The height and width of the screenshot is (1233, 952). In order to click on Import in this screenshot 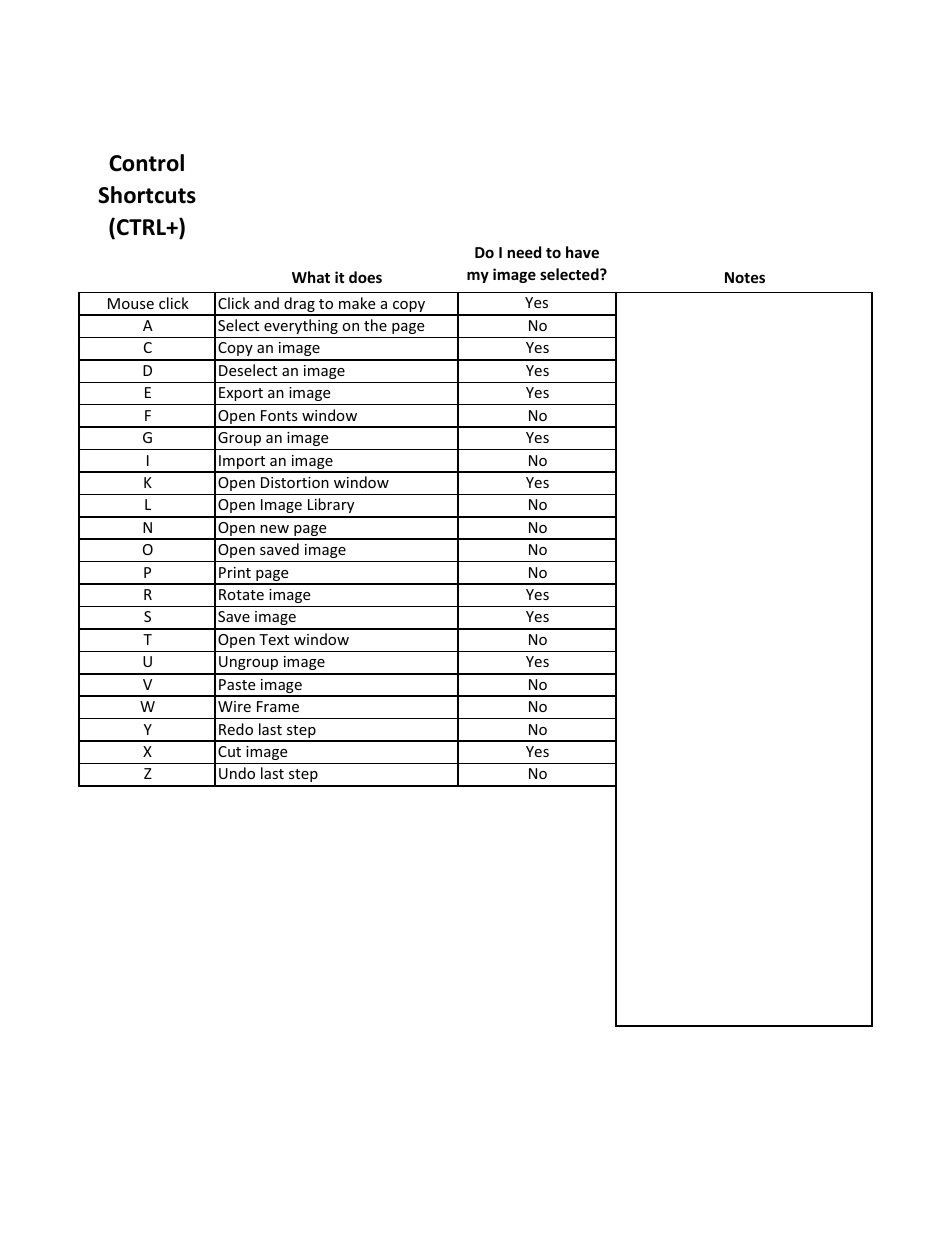, I will do `click(242, 463)`.
